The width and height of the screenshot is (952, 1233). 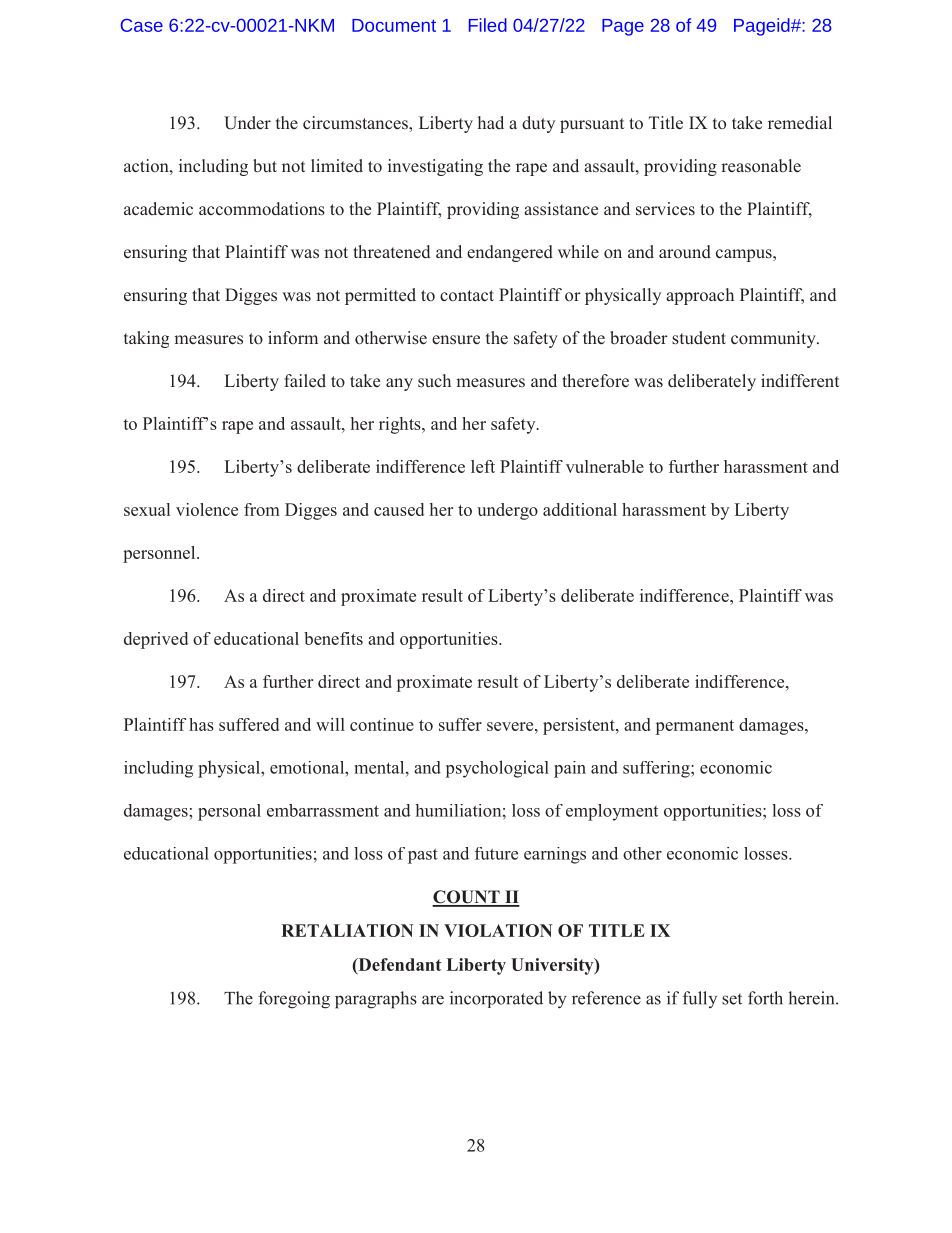 I want to click on remedial, so click(x=800, y=122).
